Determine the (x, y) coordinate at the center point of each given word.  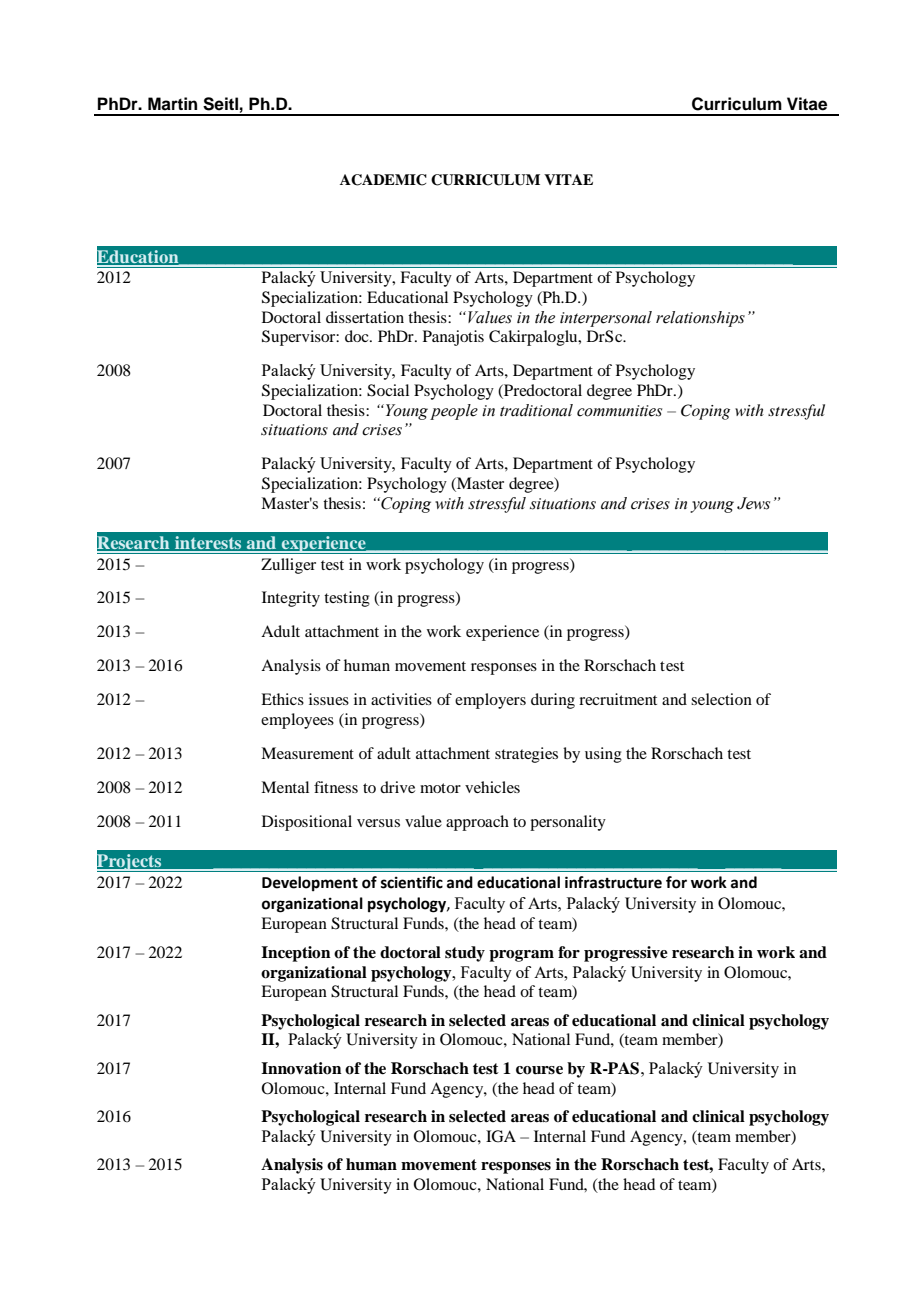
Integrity (291, 599)
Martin (172, 104)
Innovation (301, 1068)
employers (490, 701)
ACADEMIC (383, 180)
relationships (700, 319)
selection (721, 699)
